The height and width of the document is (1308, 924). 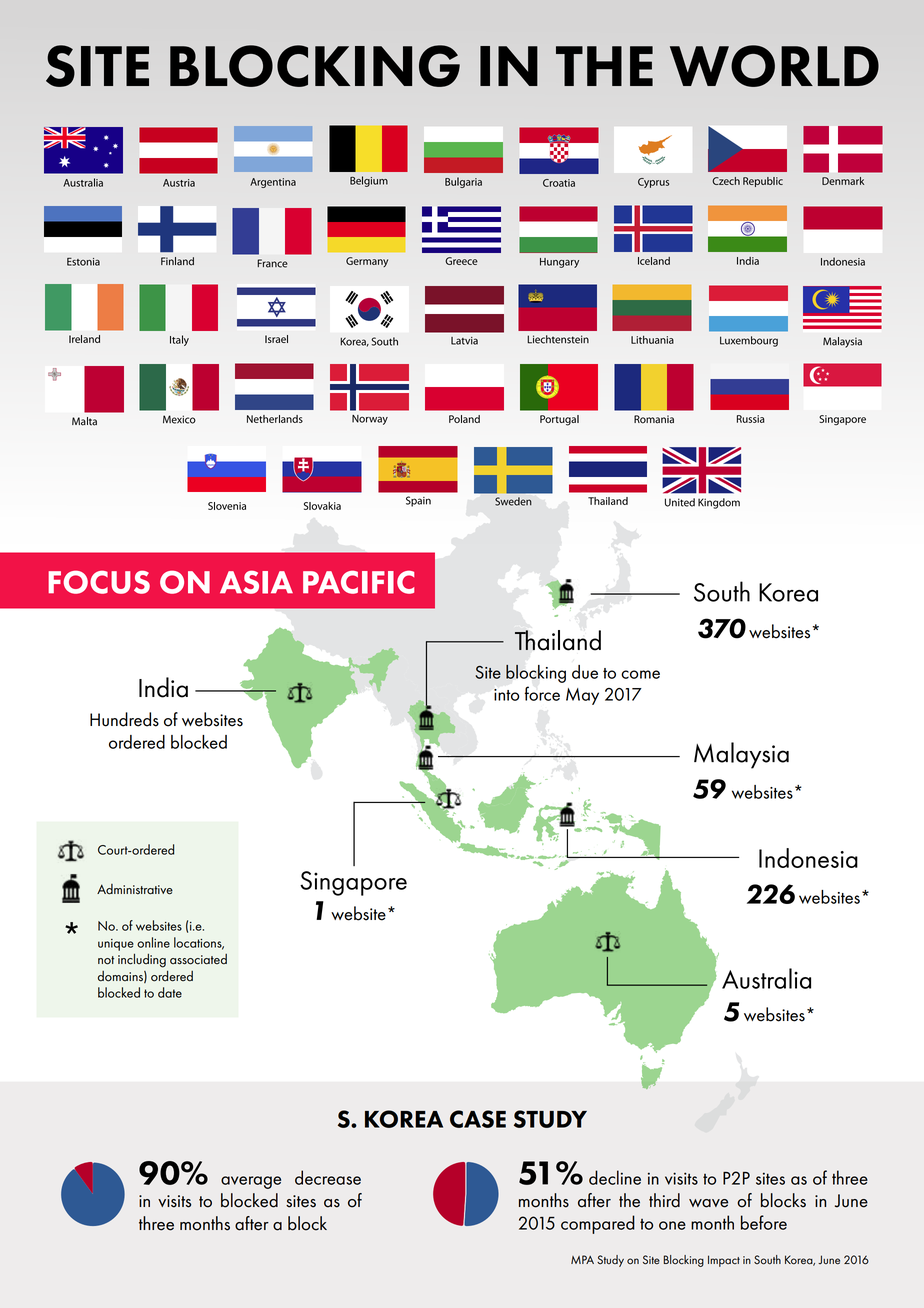 What do you see at coordinates (251, 1182) in the document?
I see `average` at bounding box center [251, 1182].
